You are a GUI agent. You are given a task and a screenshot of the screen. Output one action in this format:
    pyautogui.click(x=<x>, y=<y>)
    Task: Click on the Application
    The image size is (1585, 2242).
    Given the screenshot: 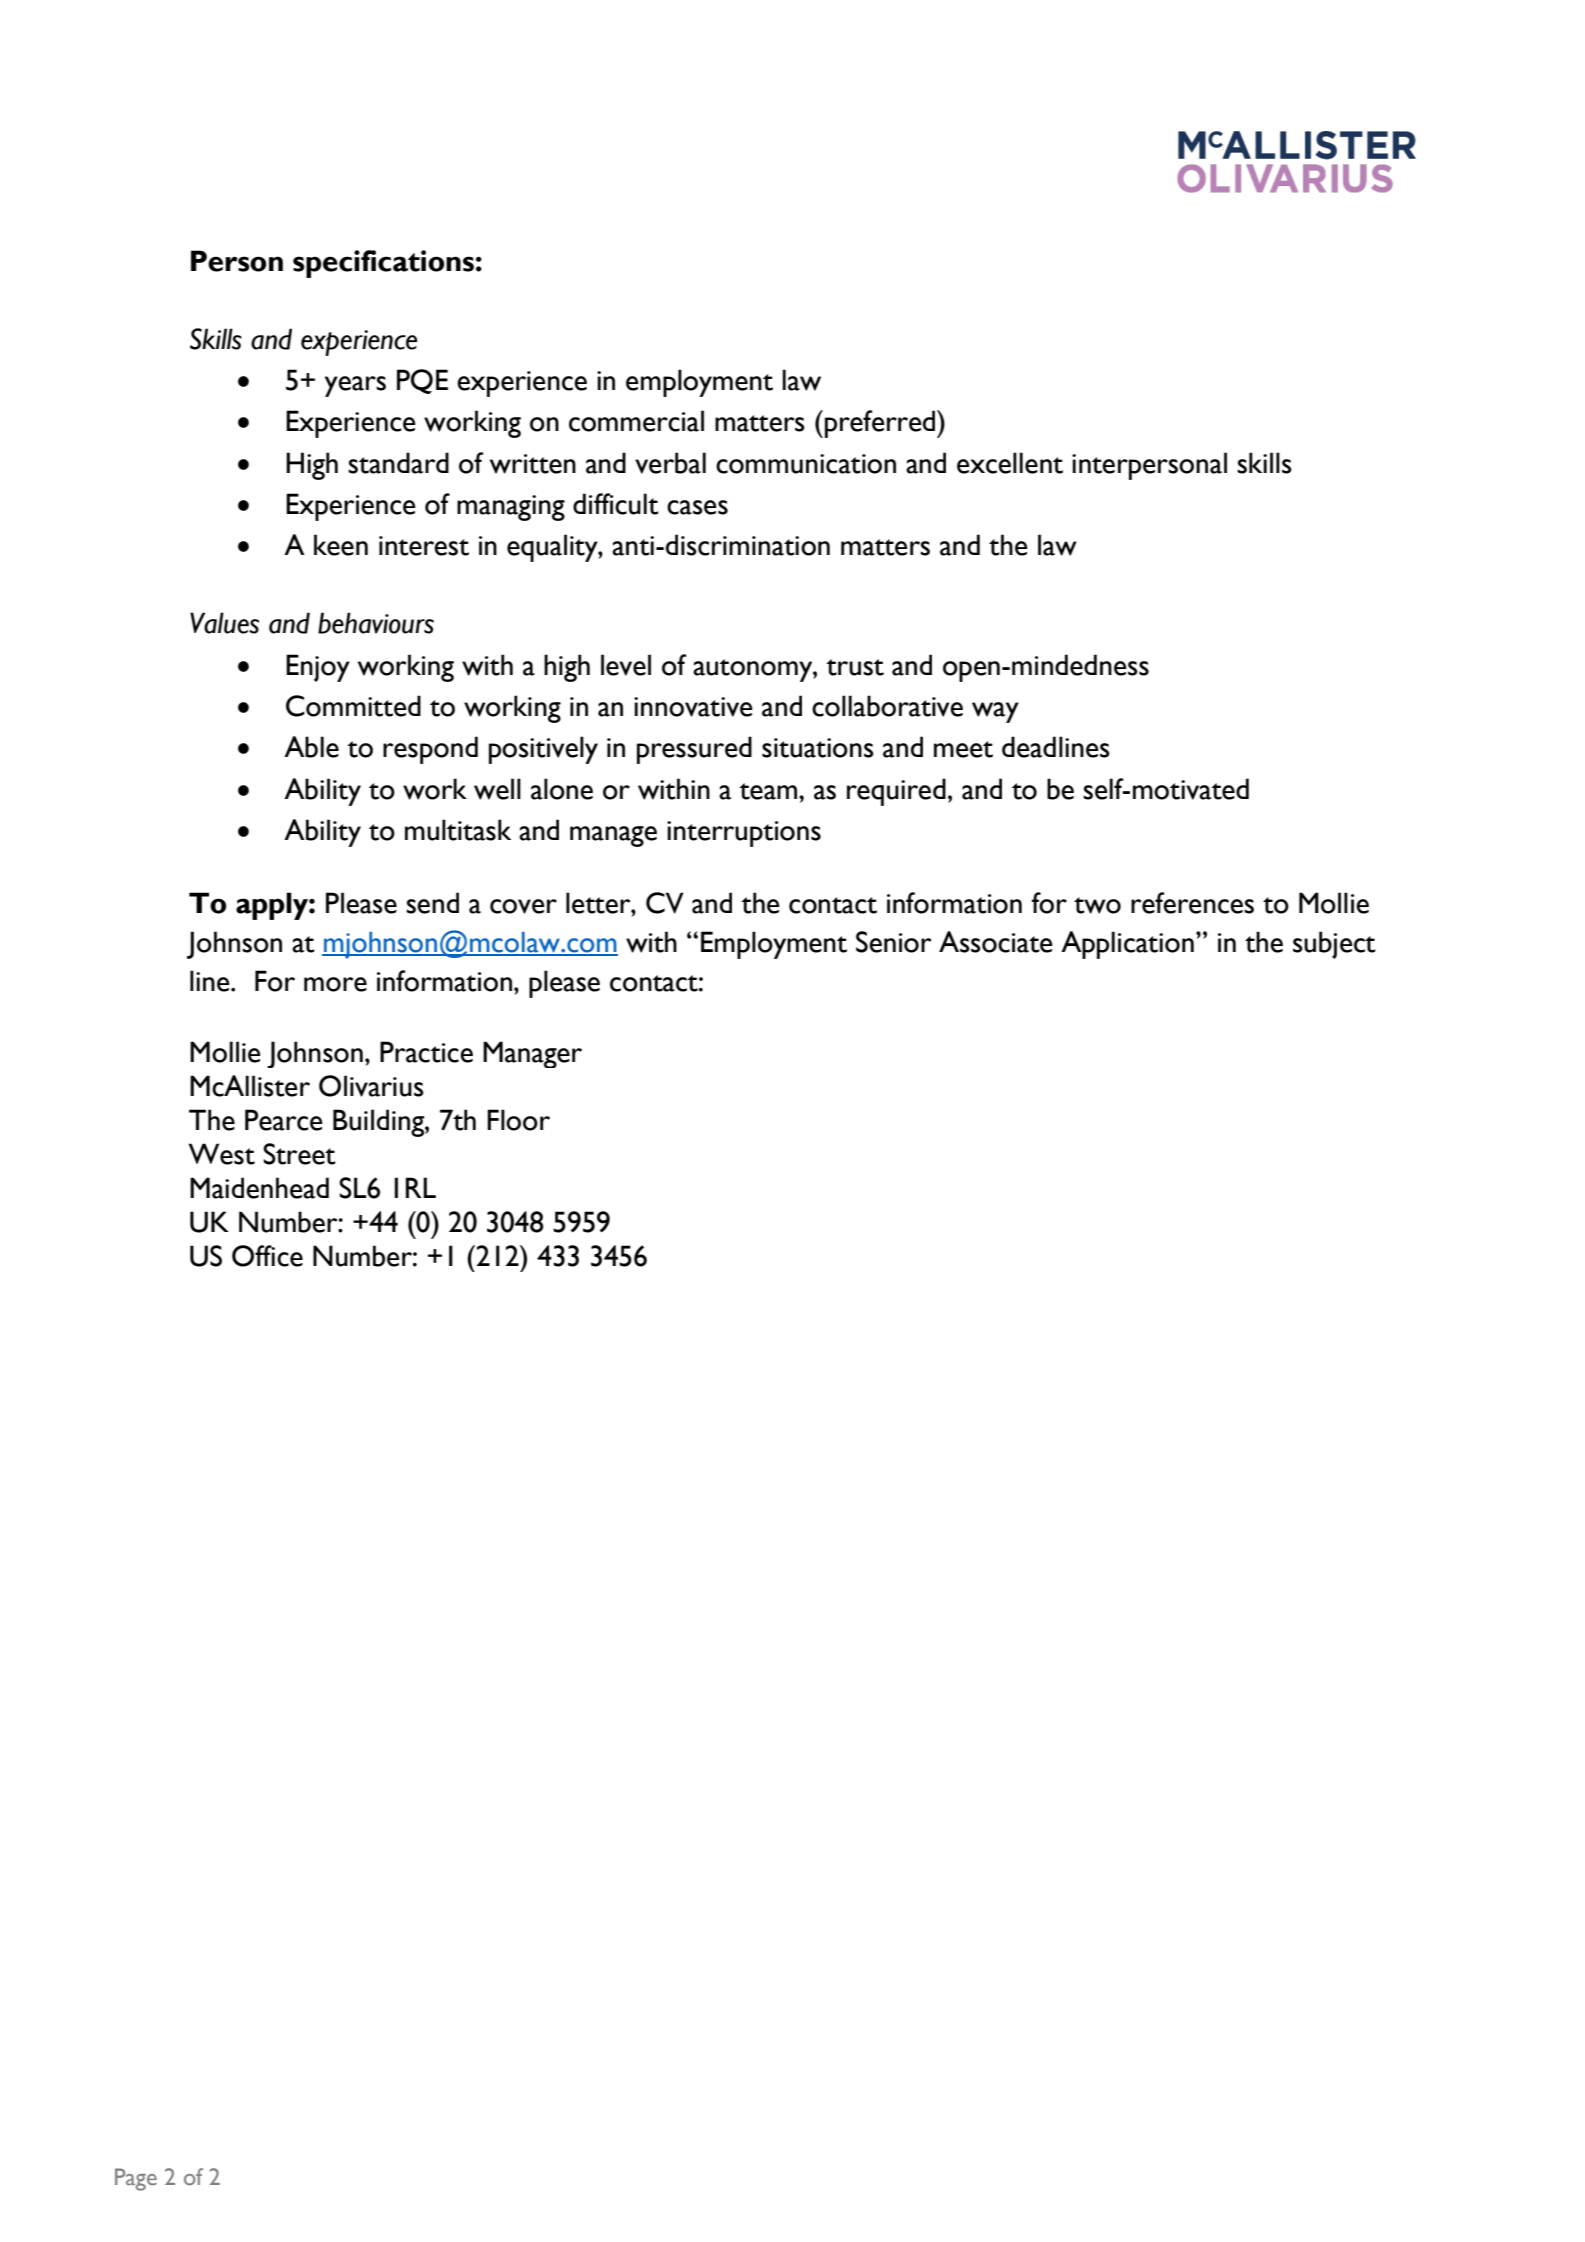 What is the action you would take?
    pyautogui.click(x=1127, y=945)
